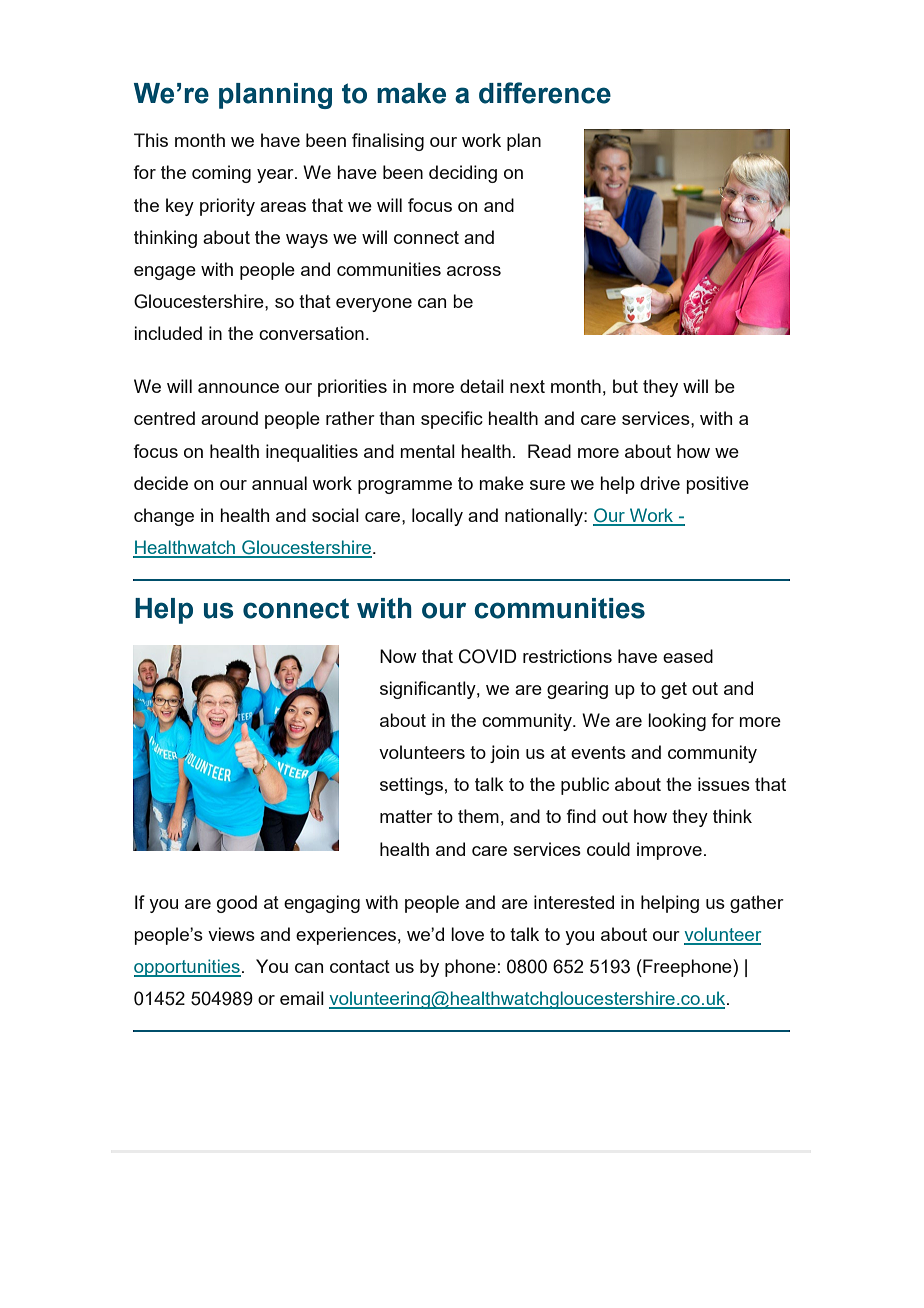 This screenshot has height=1308, width=924. I want to click on but, so click(625, 386).
